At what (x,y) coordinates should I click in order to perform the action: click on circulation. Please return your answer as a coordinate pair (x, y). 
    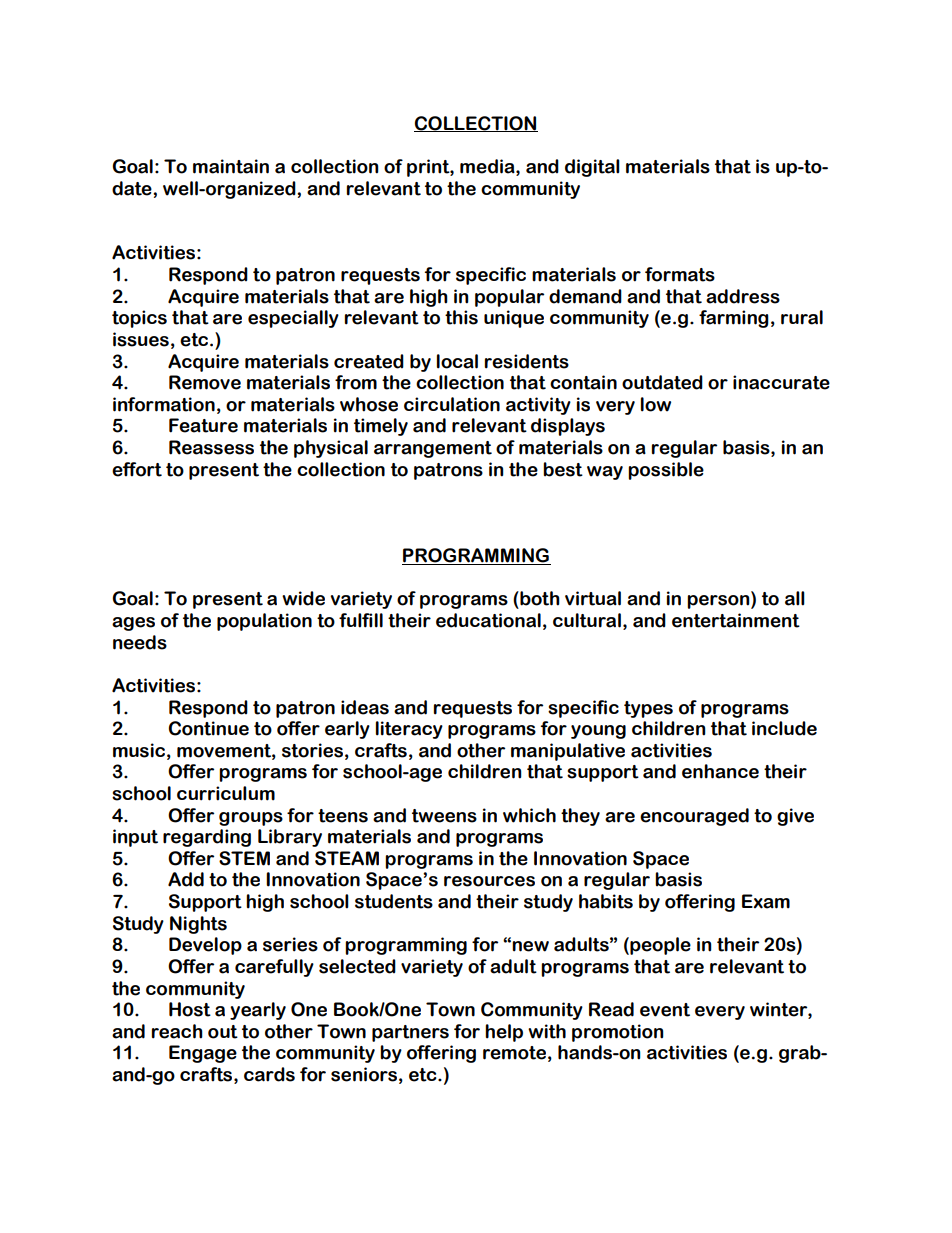
    Looking at the image, I should click on (452, 404).
